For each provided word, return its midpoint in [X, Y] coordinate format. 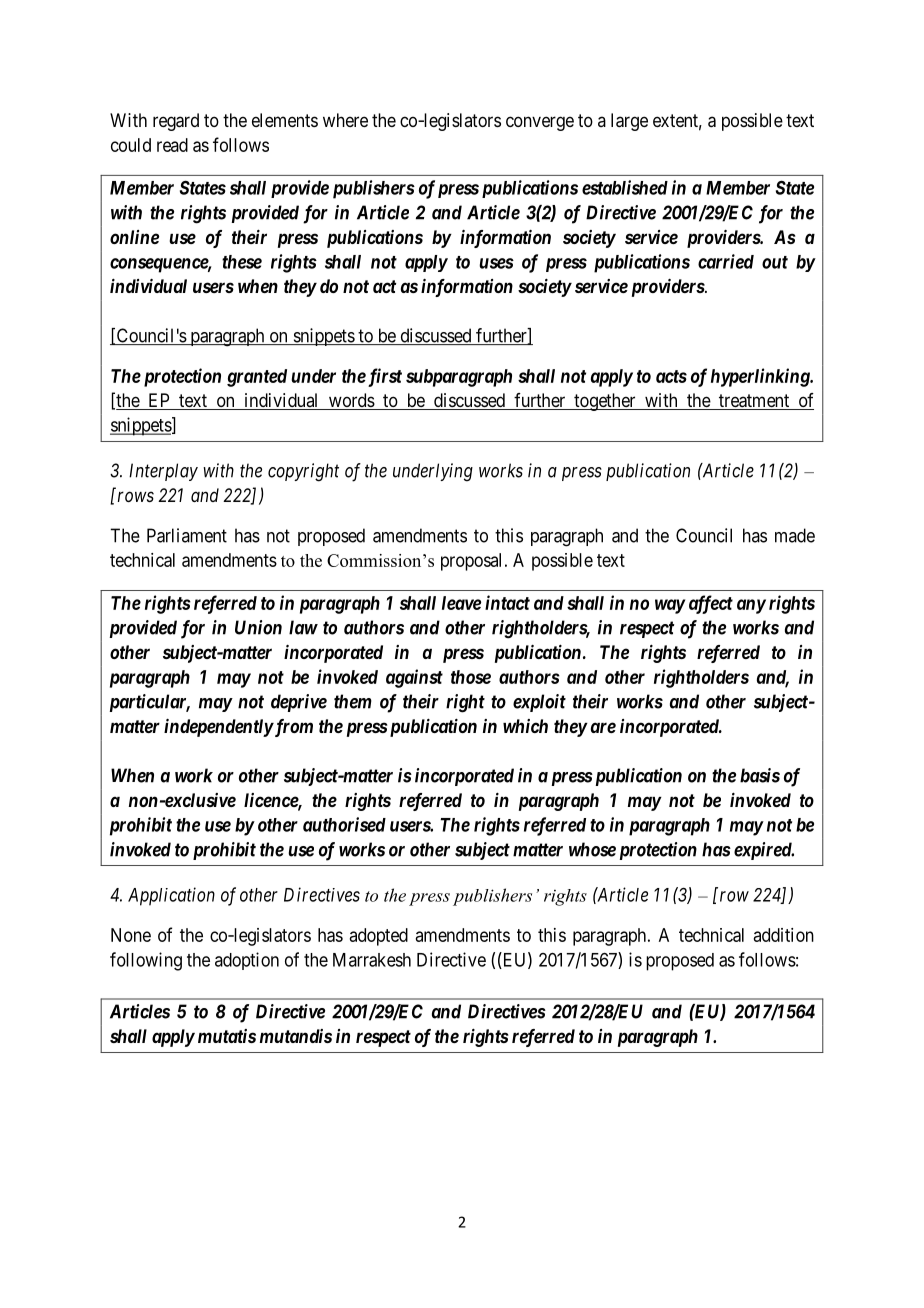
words [351, 401]
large [629, 122]
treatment [754, 402]
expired [764, 851]
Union [258, 627]
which [525, 726]
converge [540, 123]
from [292, 728]
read [172, 145]
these [242, 262]
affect [711, 604]
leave [461, 603]
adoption [247, 961]
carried [726, 261]
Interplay [163, 472]
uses [496, 263]
